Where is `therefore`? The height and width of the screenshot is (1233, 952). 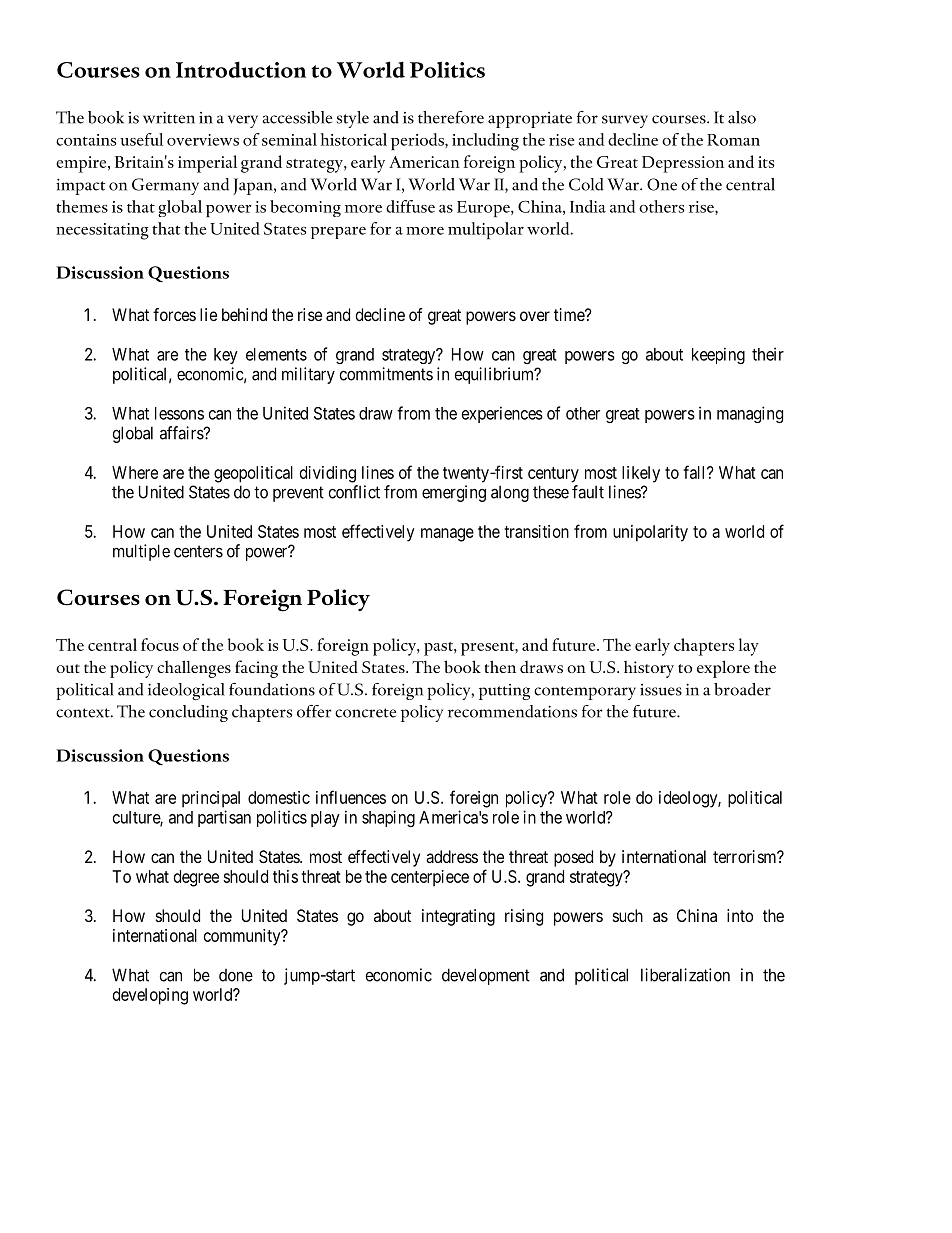 therefore is located at coordinates (451, 117).
